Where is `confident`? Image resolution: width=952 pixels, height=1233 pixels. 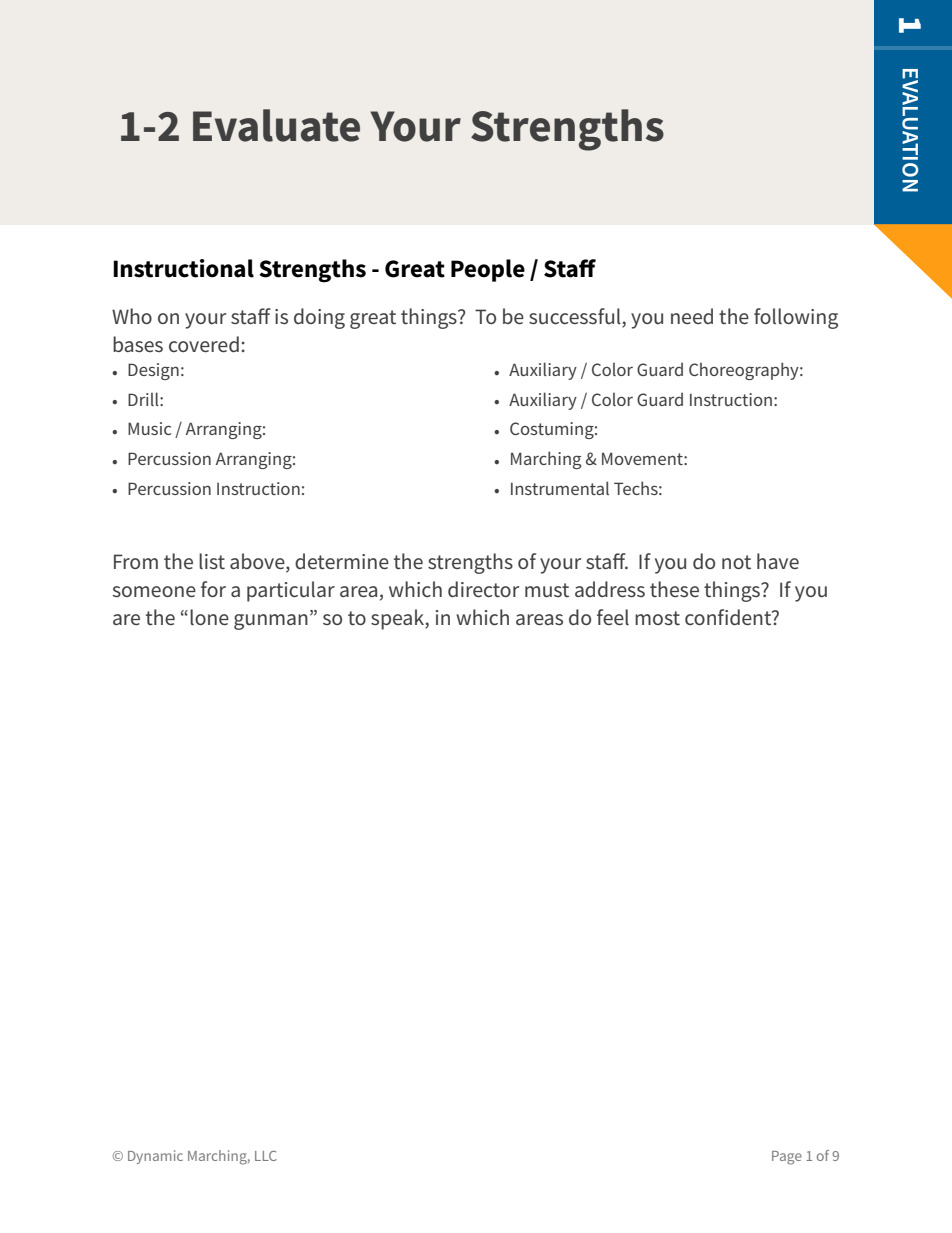
confident is located at coordinates (729, 617).
